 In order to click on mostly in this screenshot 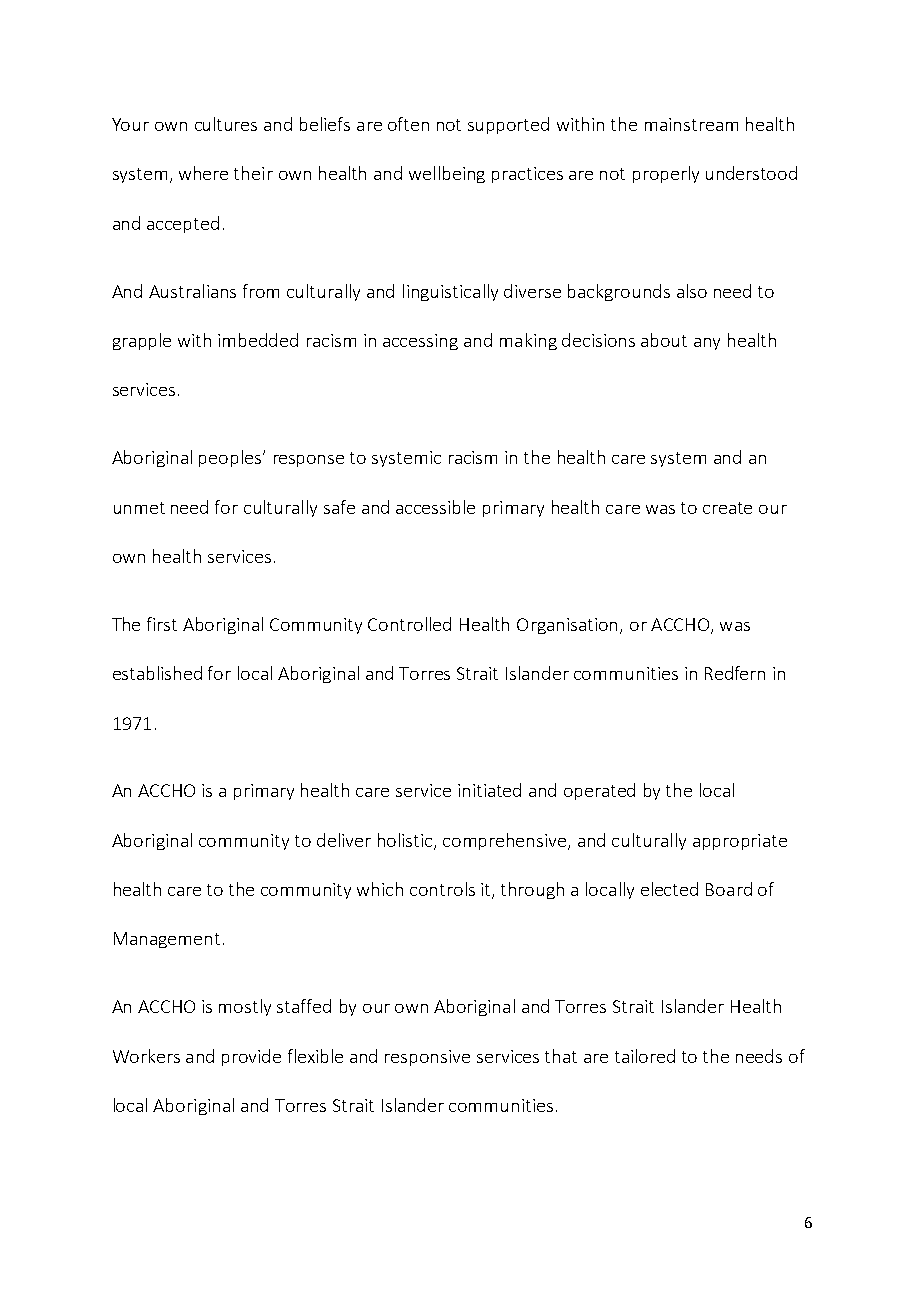, I will do `click(245, 1007)`.
